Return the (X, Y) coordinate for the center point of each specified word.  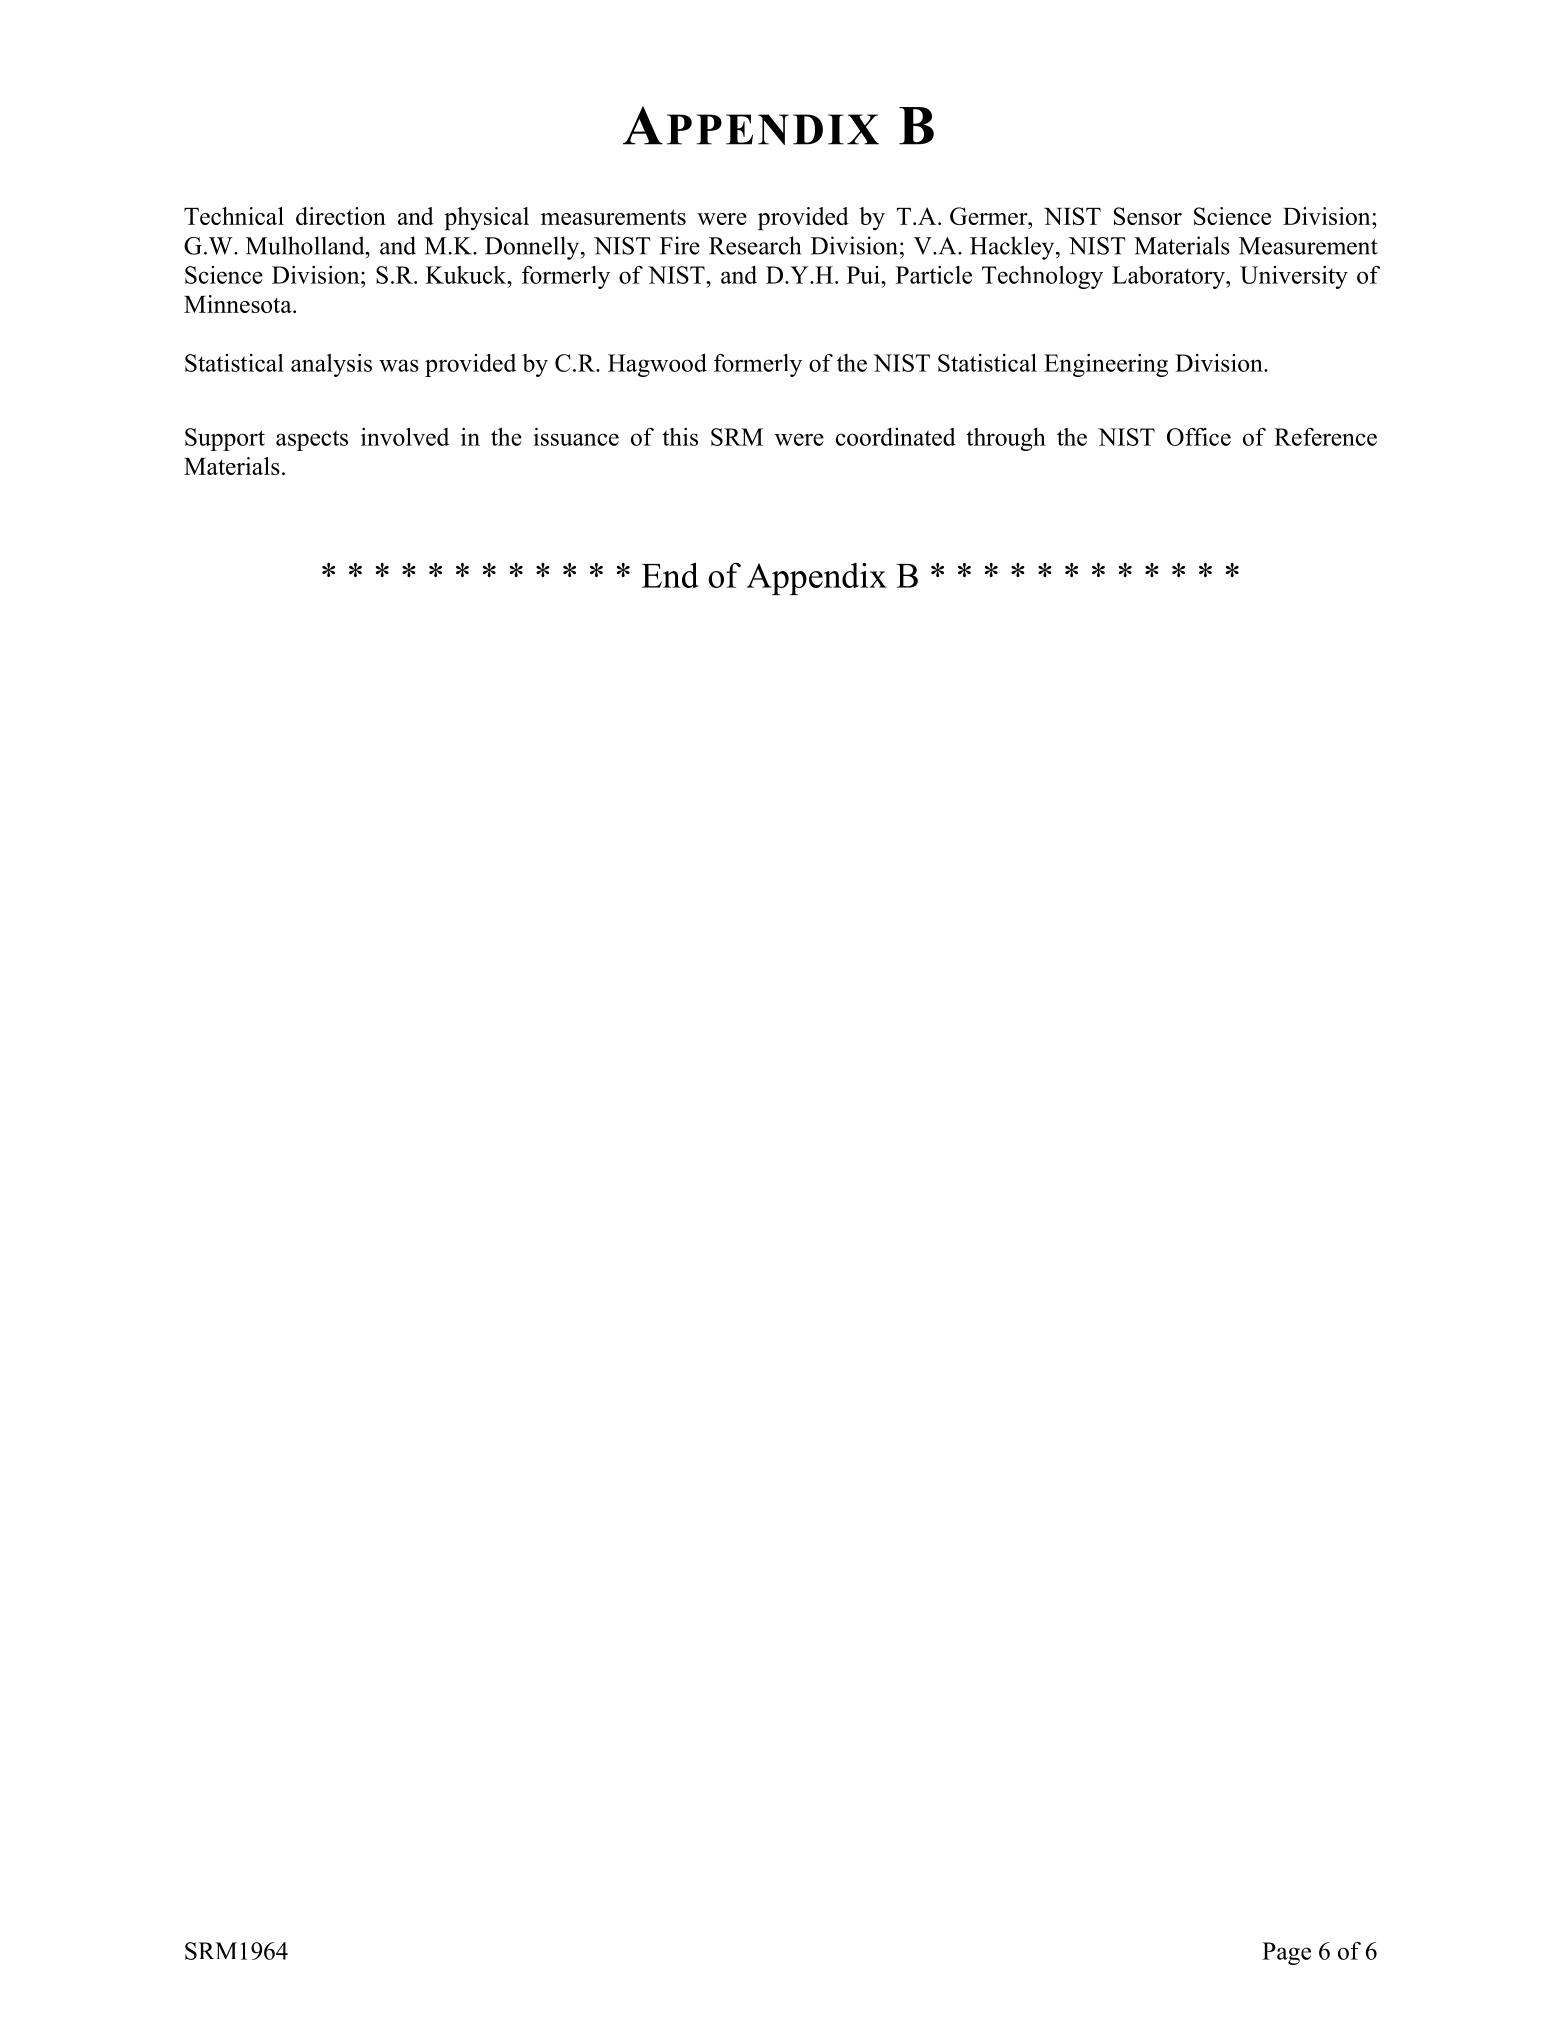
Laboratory (1169, 277)
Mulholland (306, 245)
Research (755, 245)
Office (1199, 437)
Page (1286, 1953)
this (680, 437)
